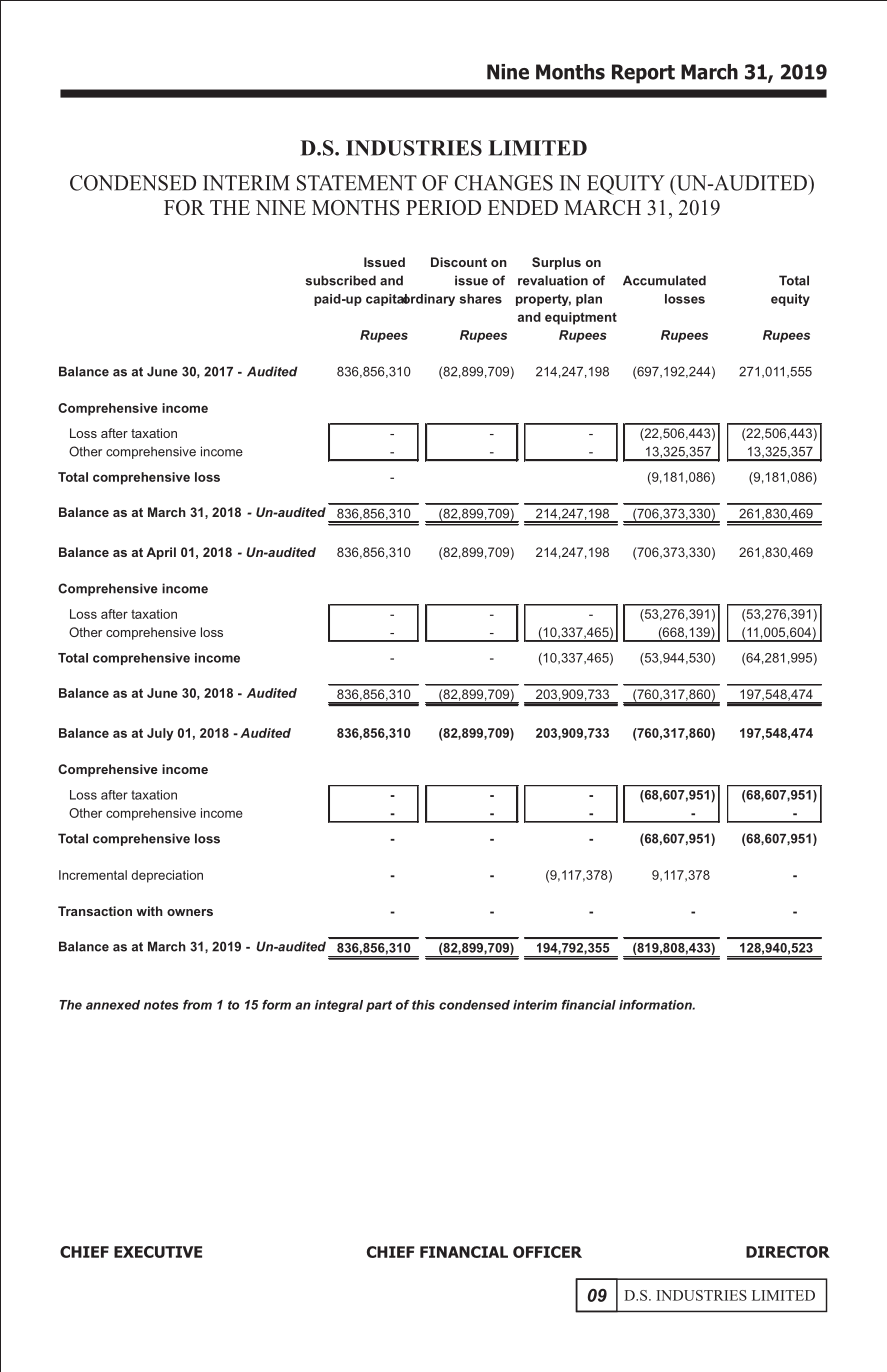 This screenshot has height=1372, width=887. Describe the element at coordinates (589, 300) in the screenshot. I see `plan` at that location.
